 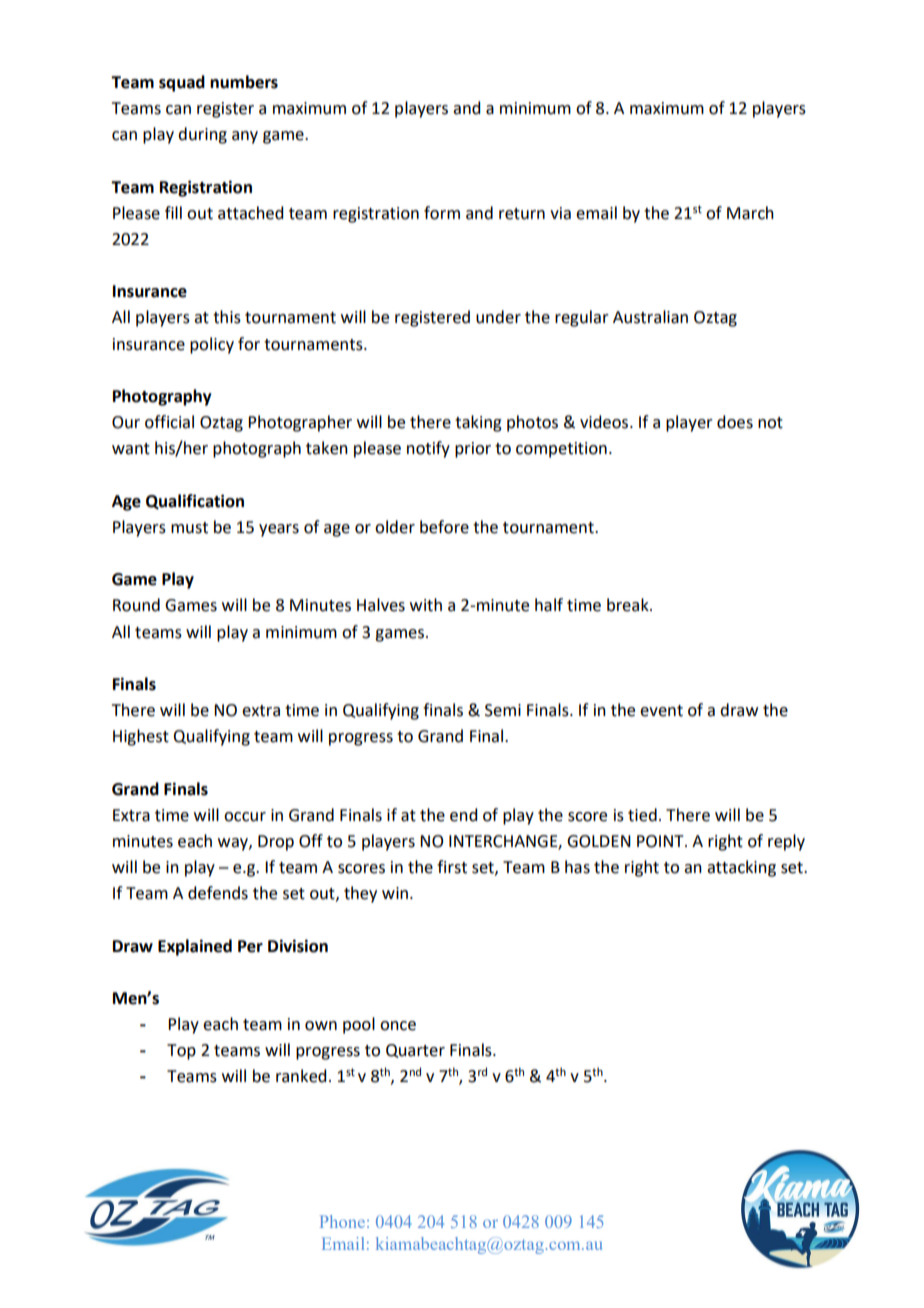 What do you see at coordinates (741, 868) in the screenshot?
I see `attacking` at bounding box center [741, 868].
